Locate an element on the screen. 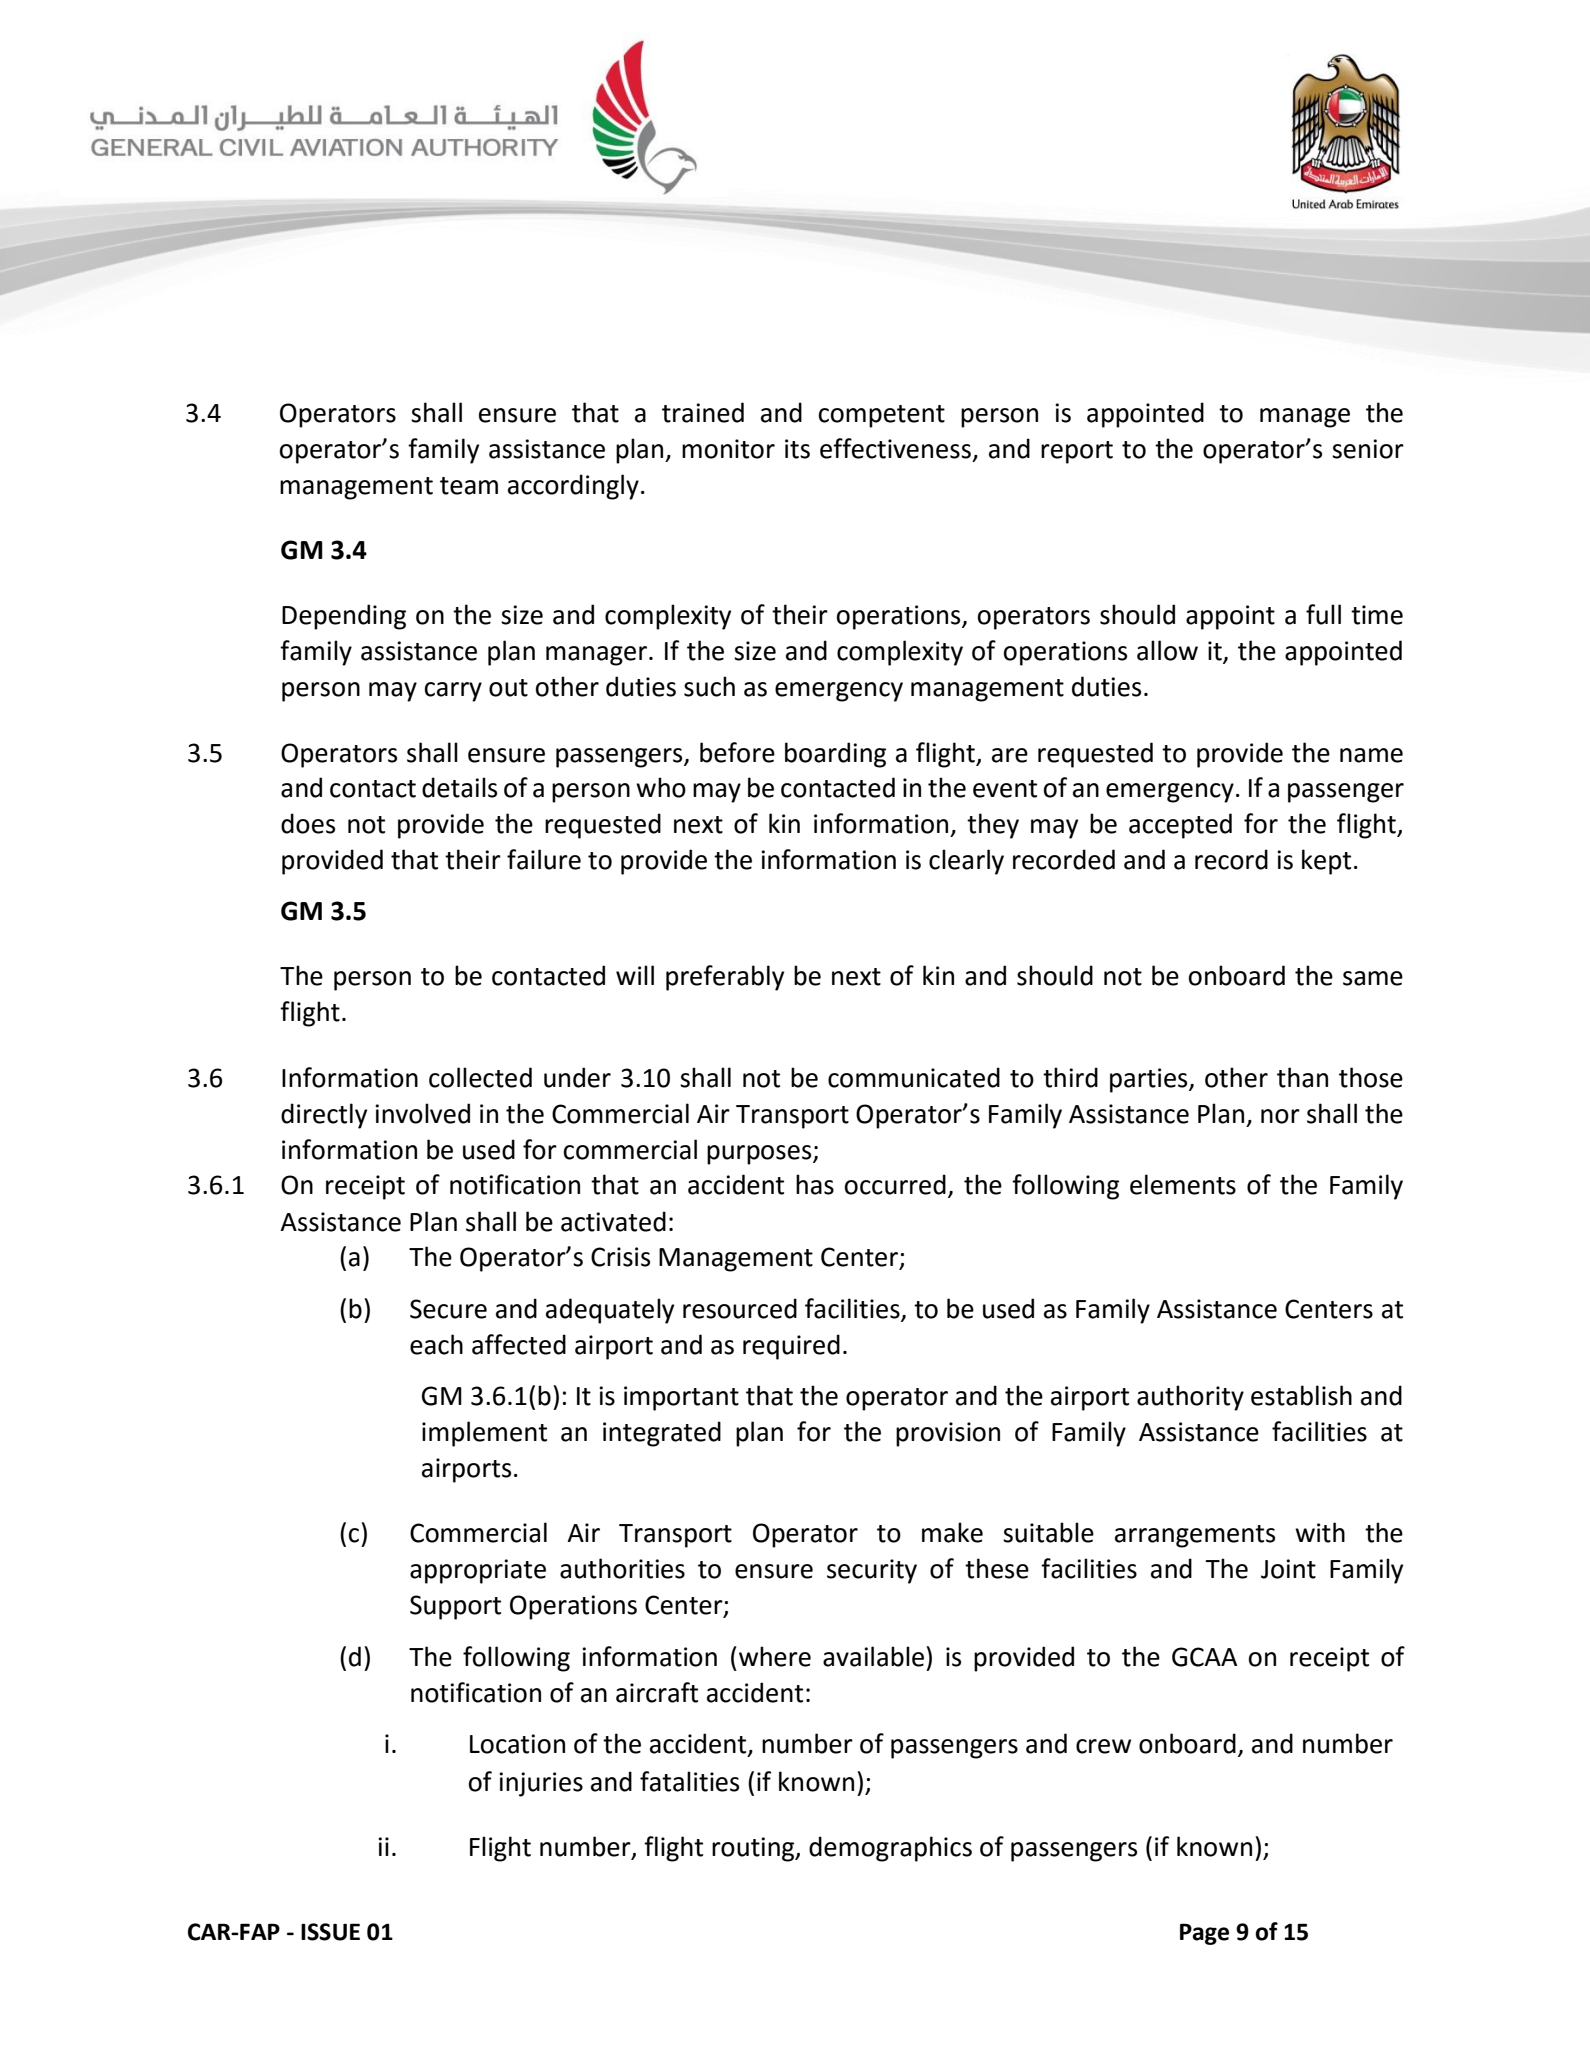 The width and height of the screenshot is (1590, 2058). elements is located at coordinates (1183, 1184).
